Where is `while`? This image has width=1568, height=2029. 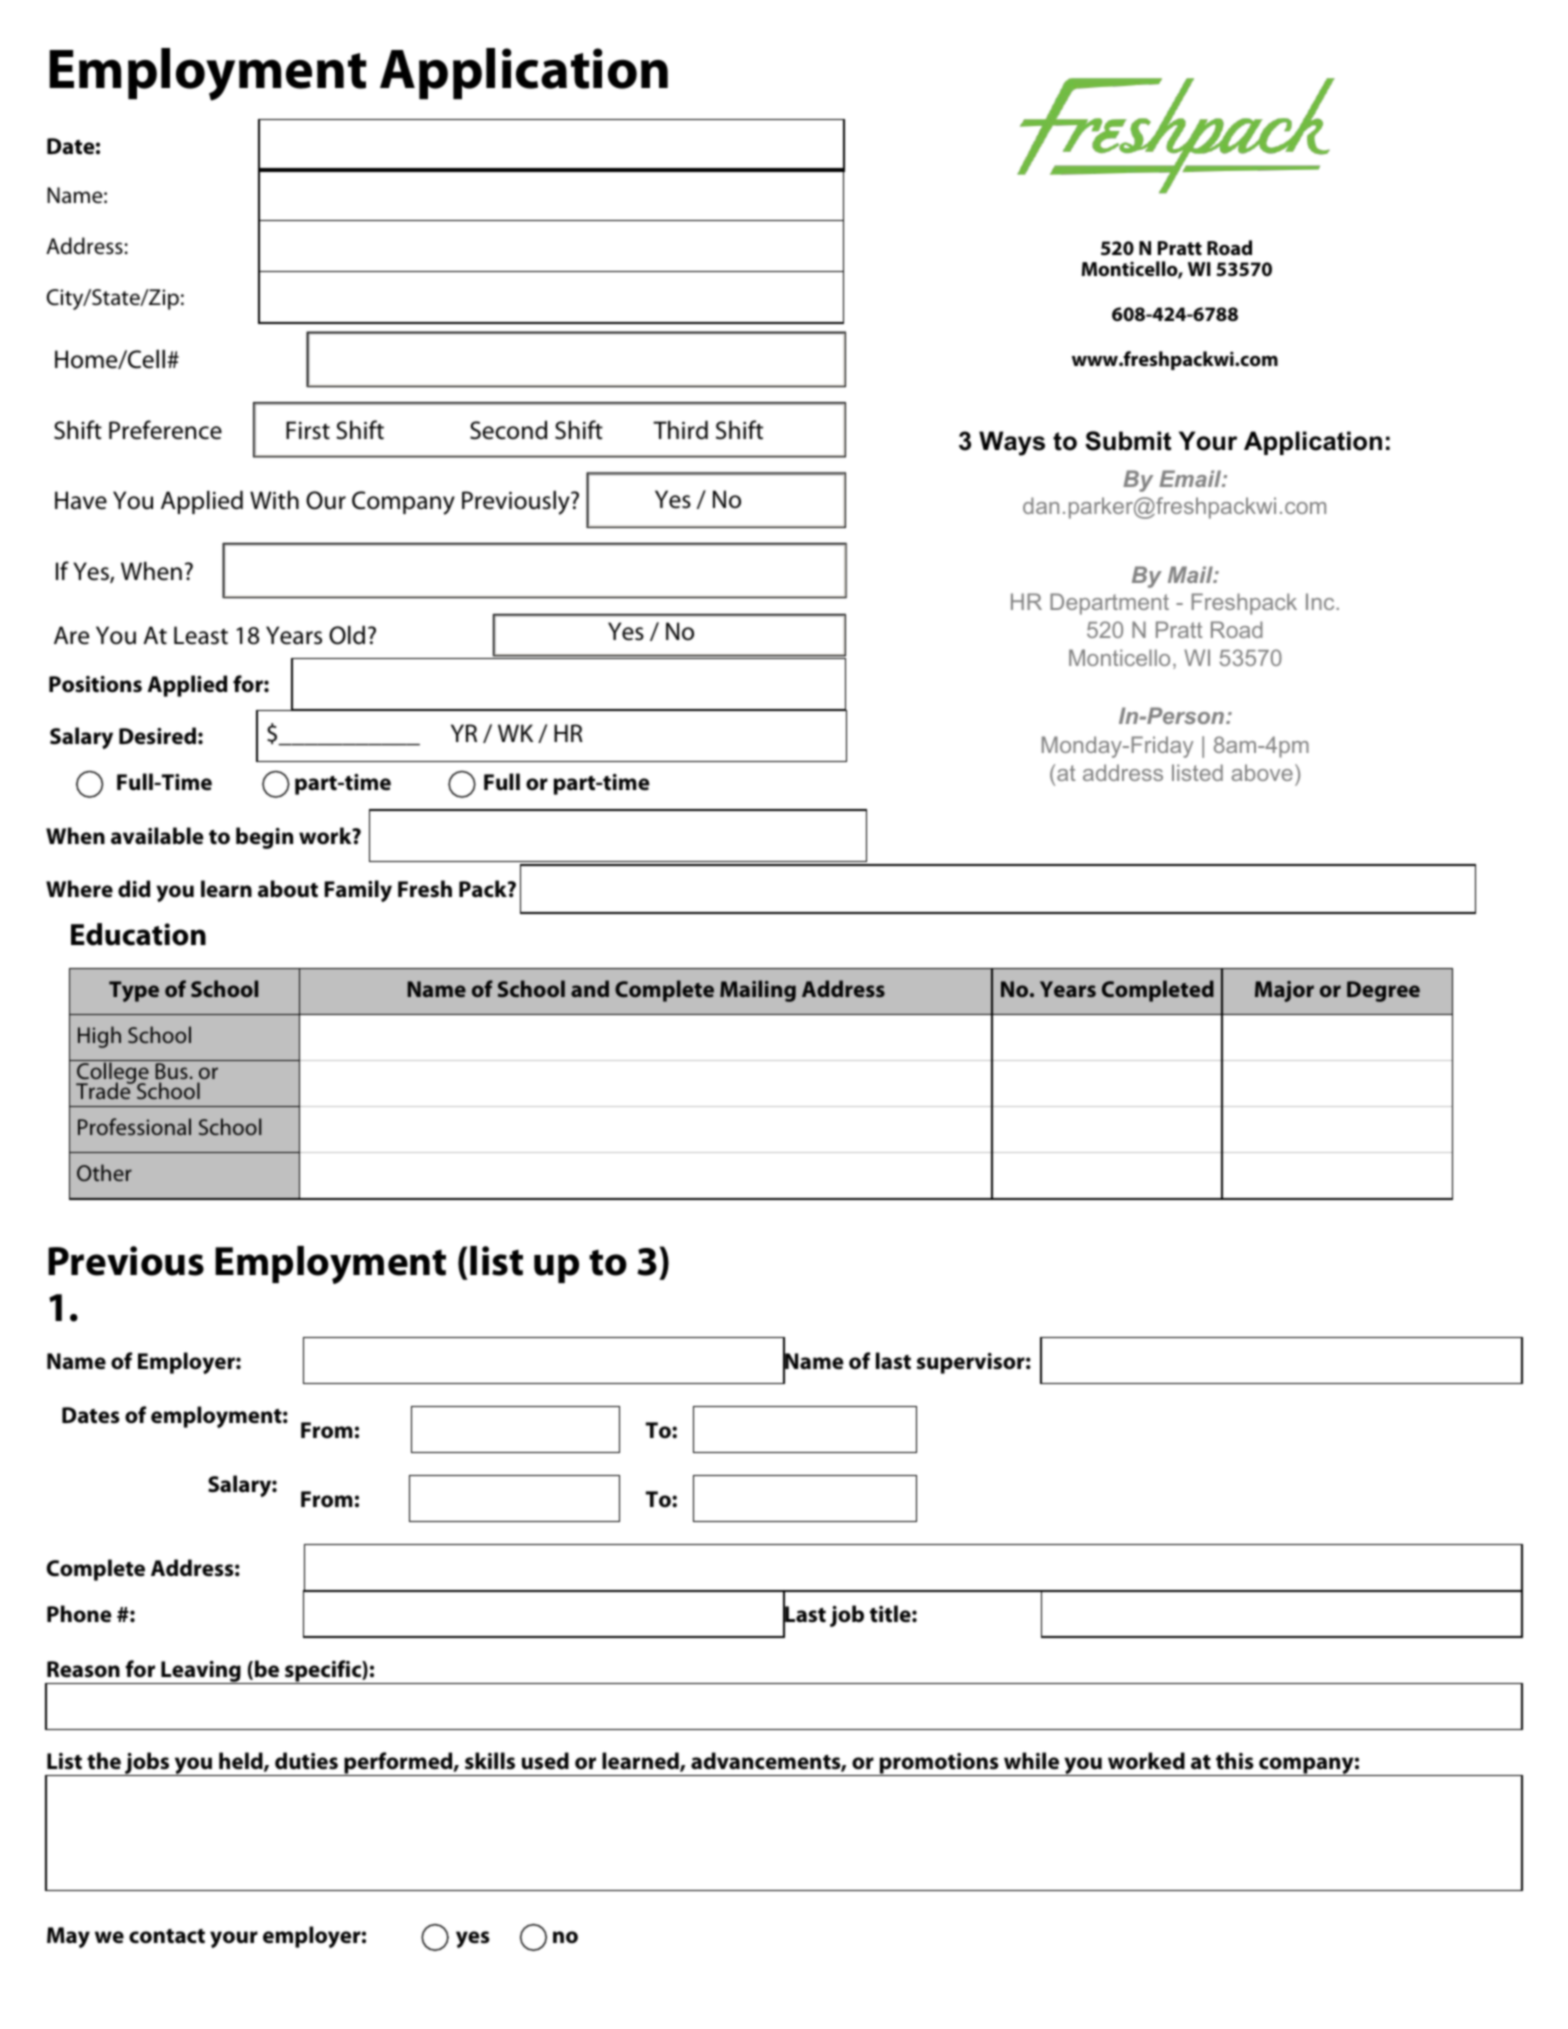
while is located at coordinates (1031, 1761).
